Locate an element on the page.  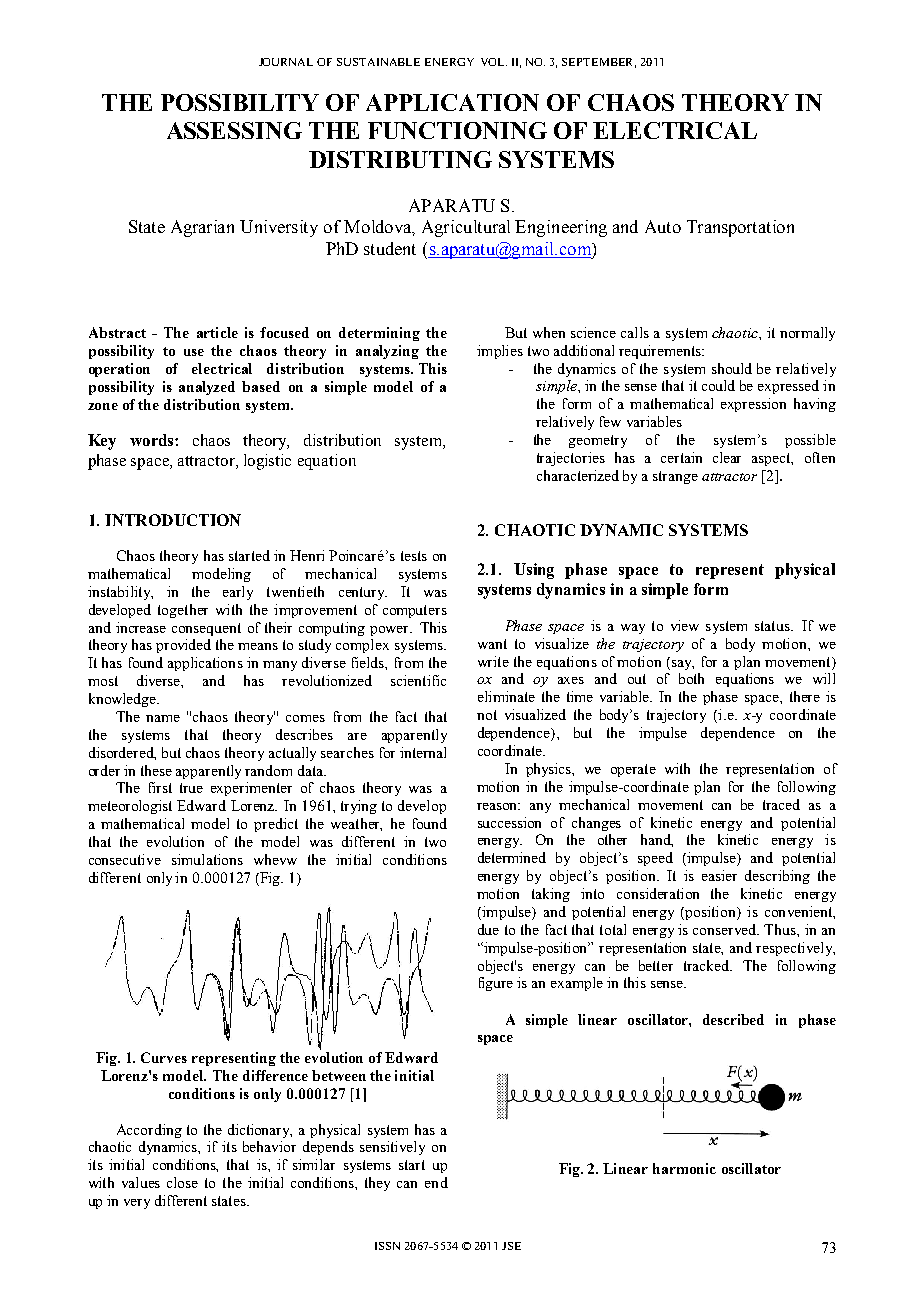
provided is located at coordinates (183, 646).
